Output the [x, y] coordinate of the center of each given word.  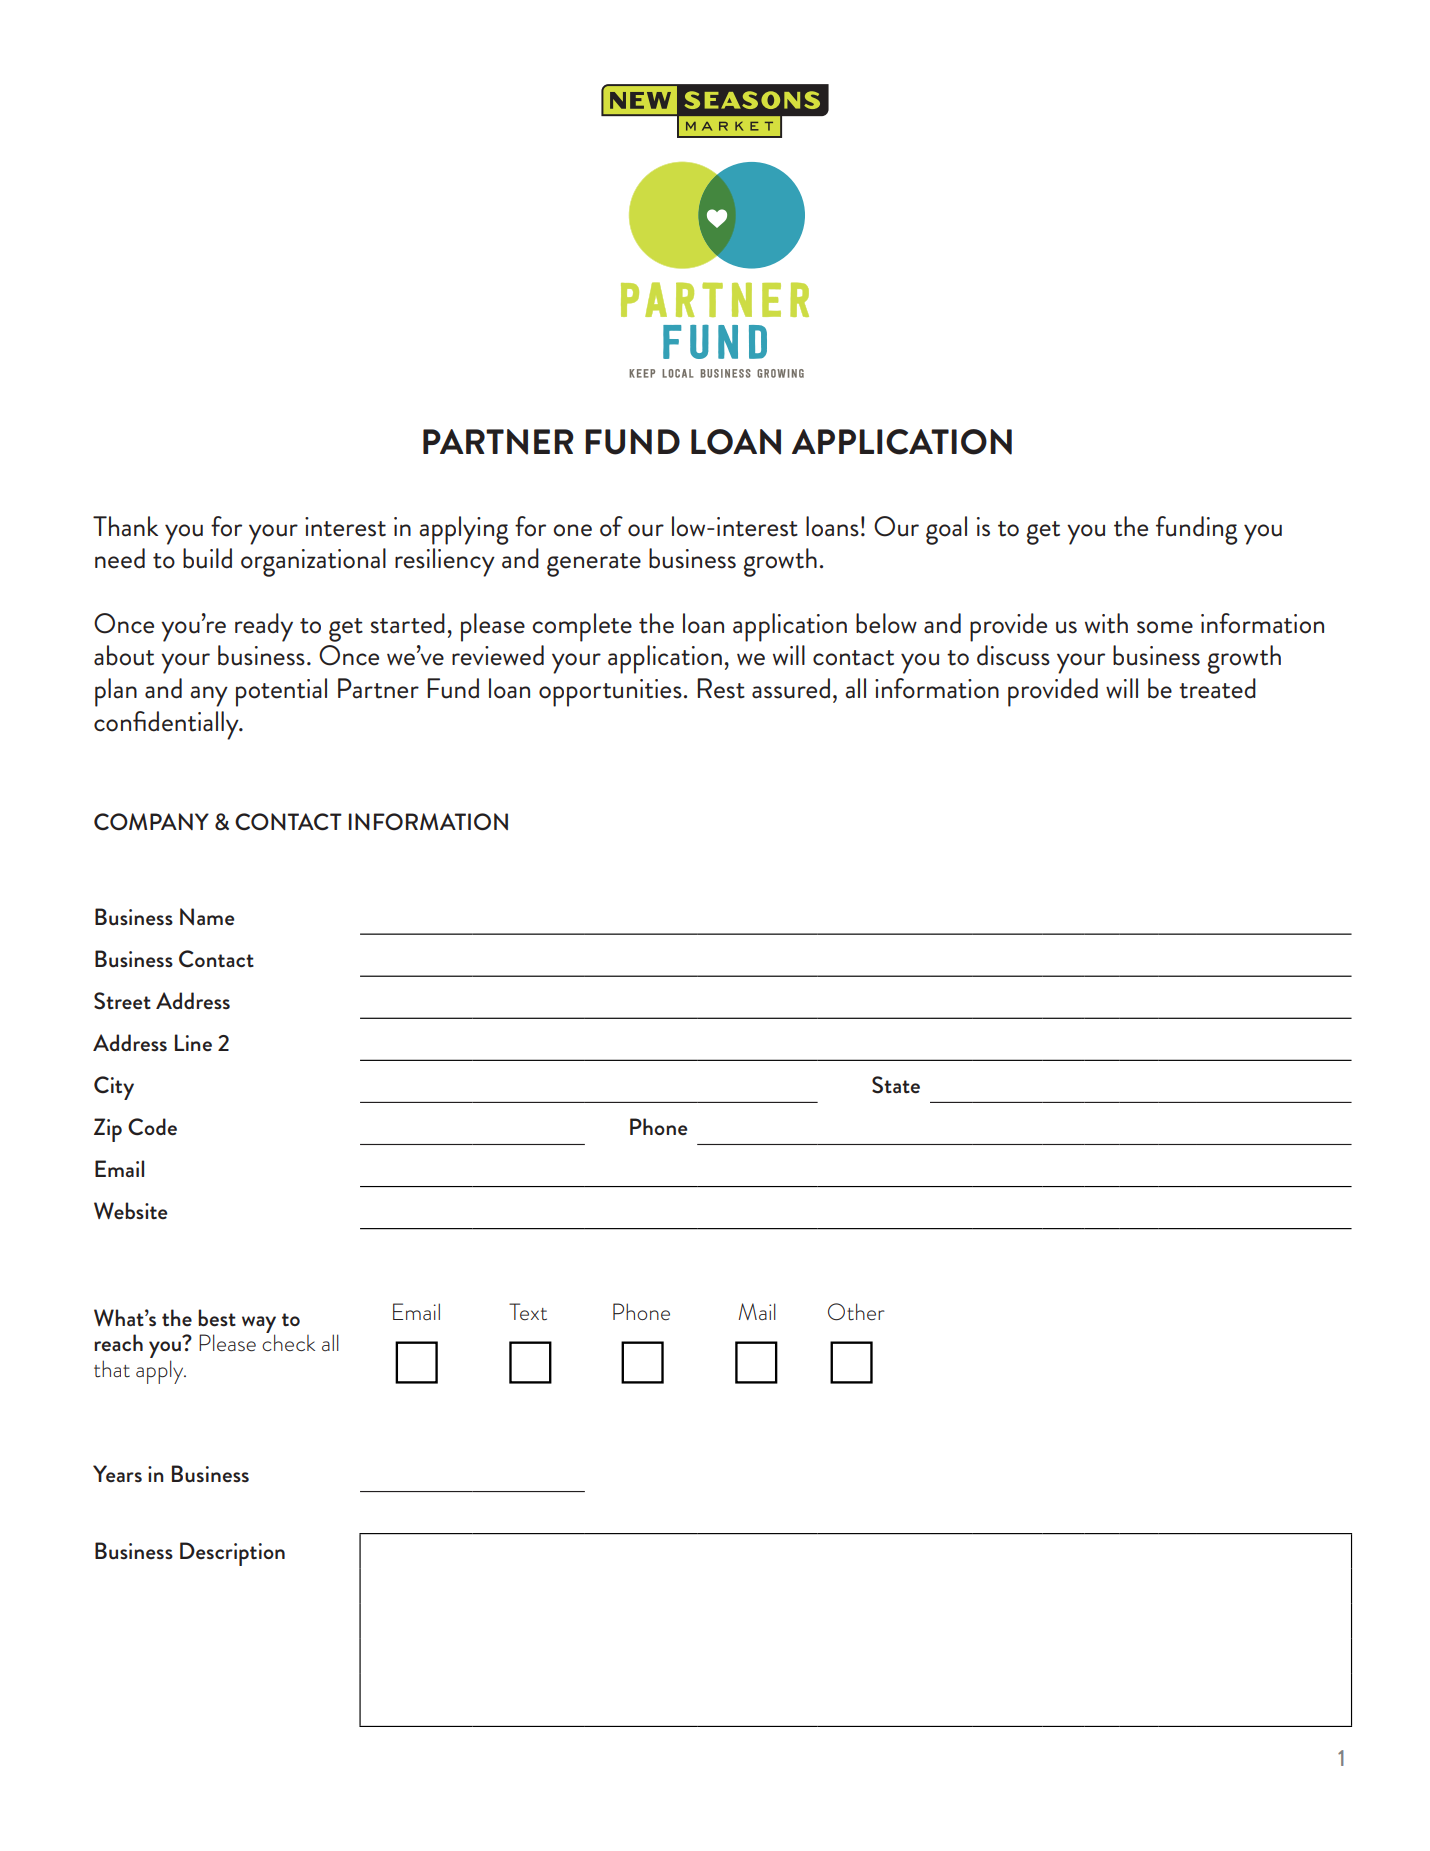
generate [594, 565]
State [896, 1085]
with [1106, 623]
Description [232, 1554]
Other [856, 1312]
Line [193, 1043]
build [207, 558]
